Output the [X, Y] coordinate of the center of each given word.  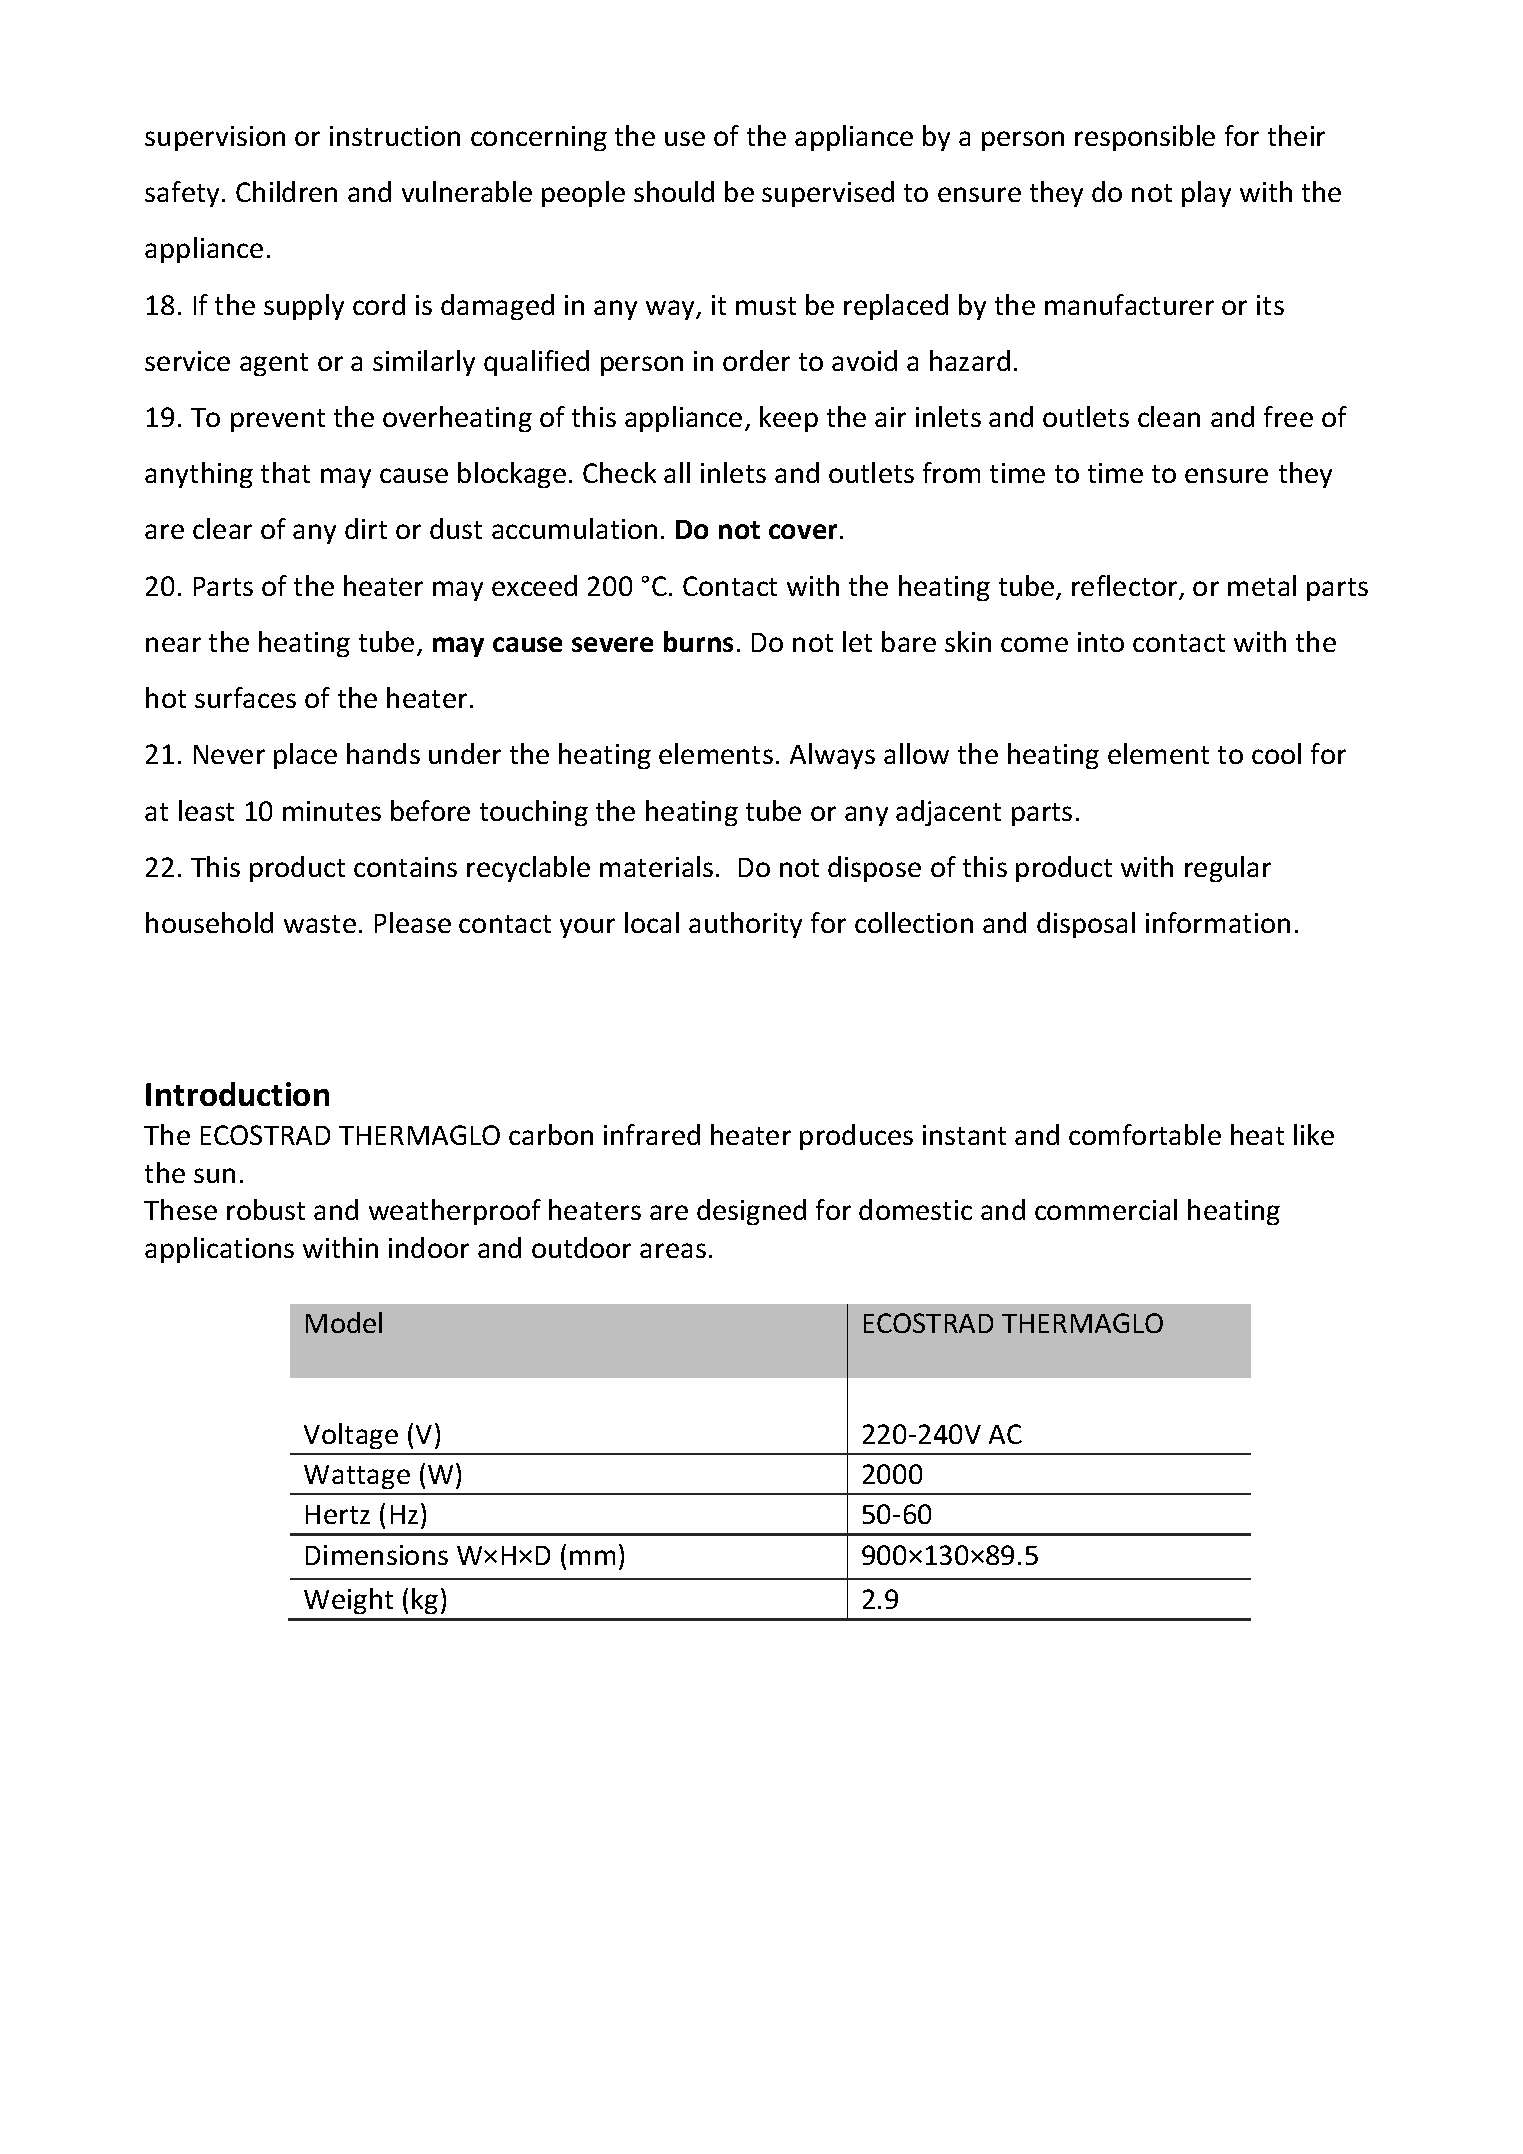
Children [286, 191]
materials [656, 866]
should [674, 191]
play [1206, 194]
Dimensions [377, 1555]
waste [320, 924]
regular [1228, 869]
